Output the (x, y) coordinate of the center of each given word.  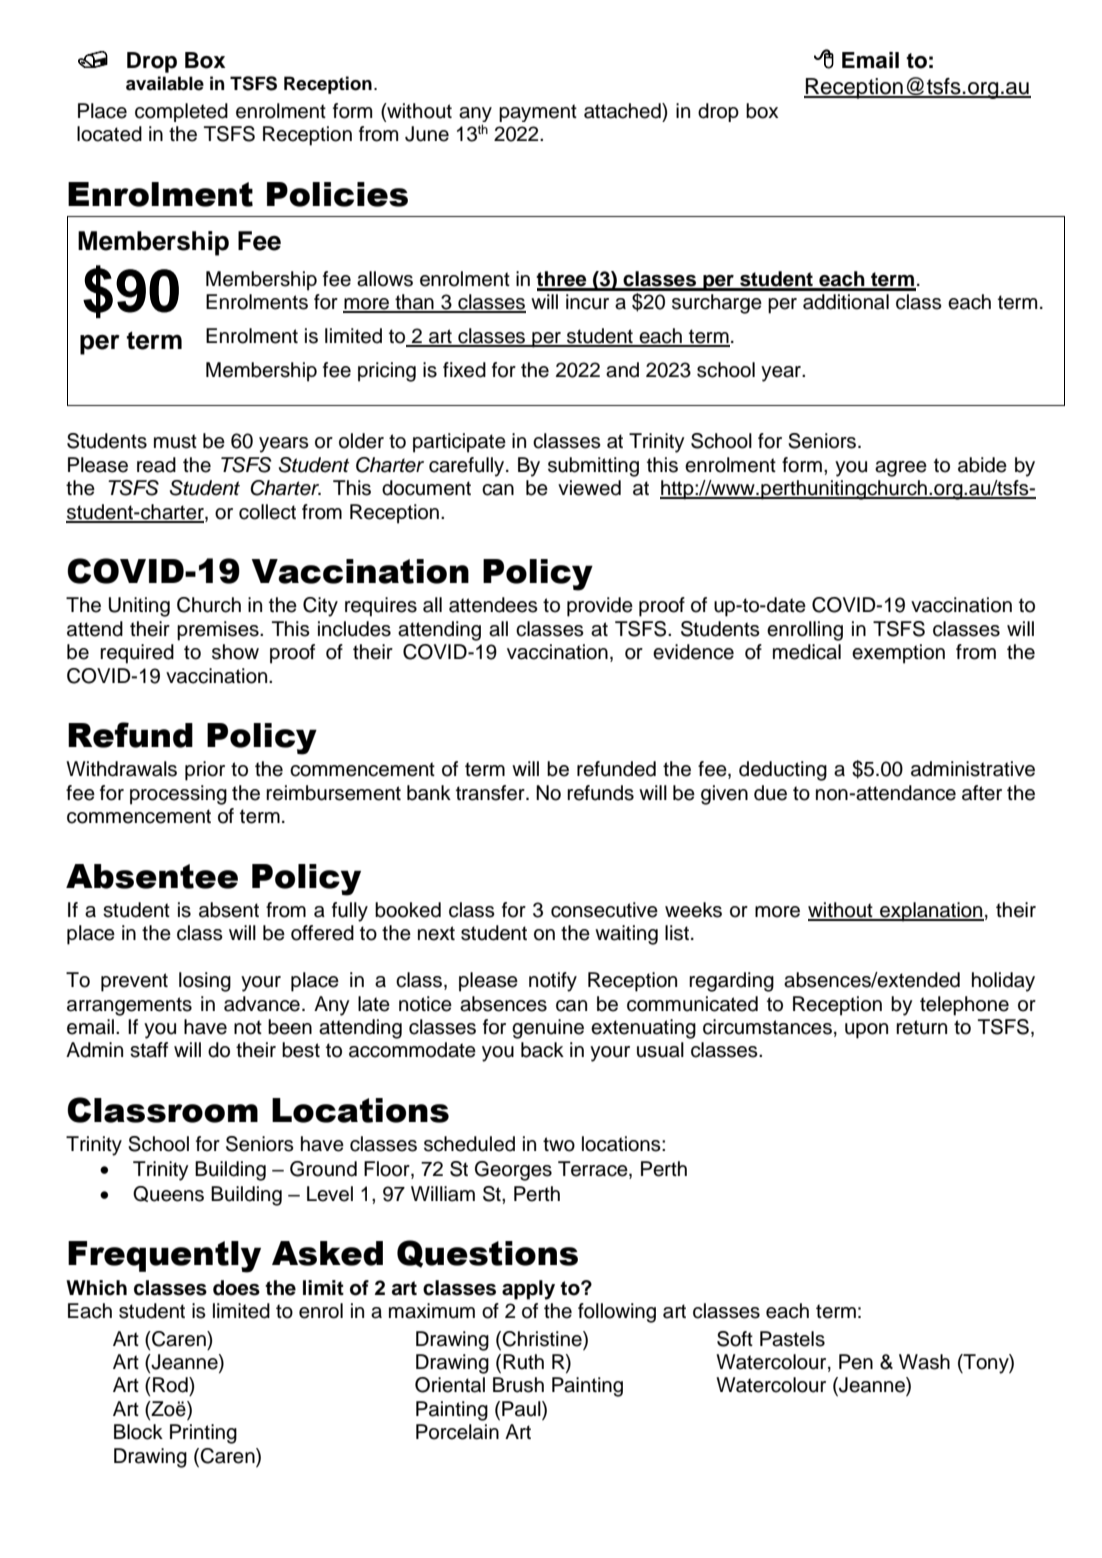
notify (553, 982)
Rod (171, 1385)
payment (538, 113)
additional (846, 302)
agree (901, 469)
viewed (589, 488)
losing (205, 982)
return (921, 1027)
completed (181, 112)
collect (267, 512)
